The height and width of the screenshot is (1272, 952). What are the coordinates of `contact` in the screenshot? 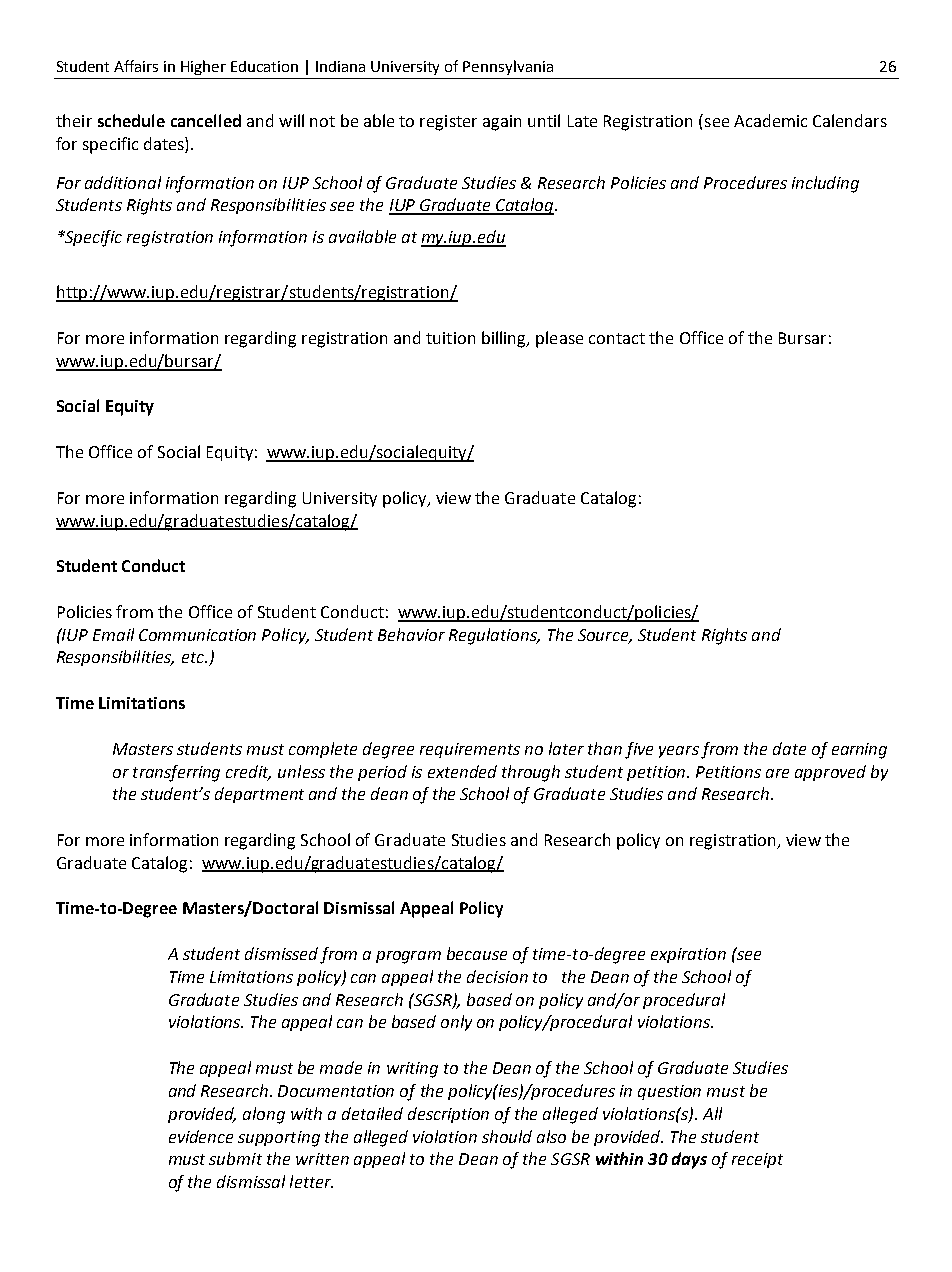 It's located at (617, 338).
